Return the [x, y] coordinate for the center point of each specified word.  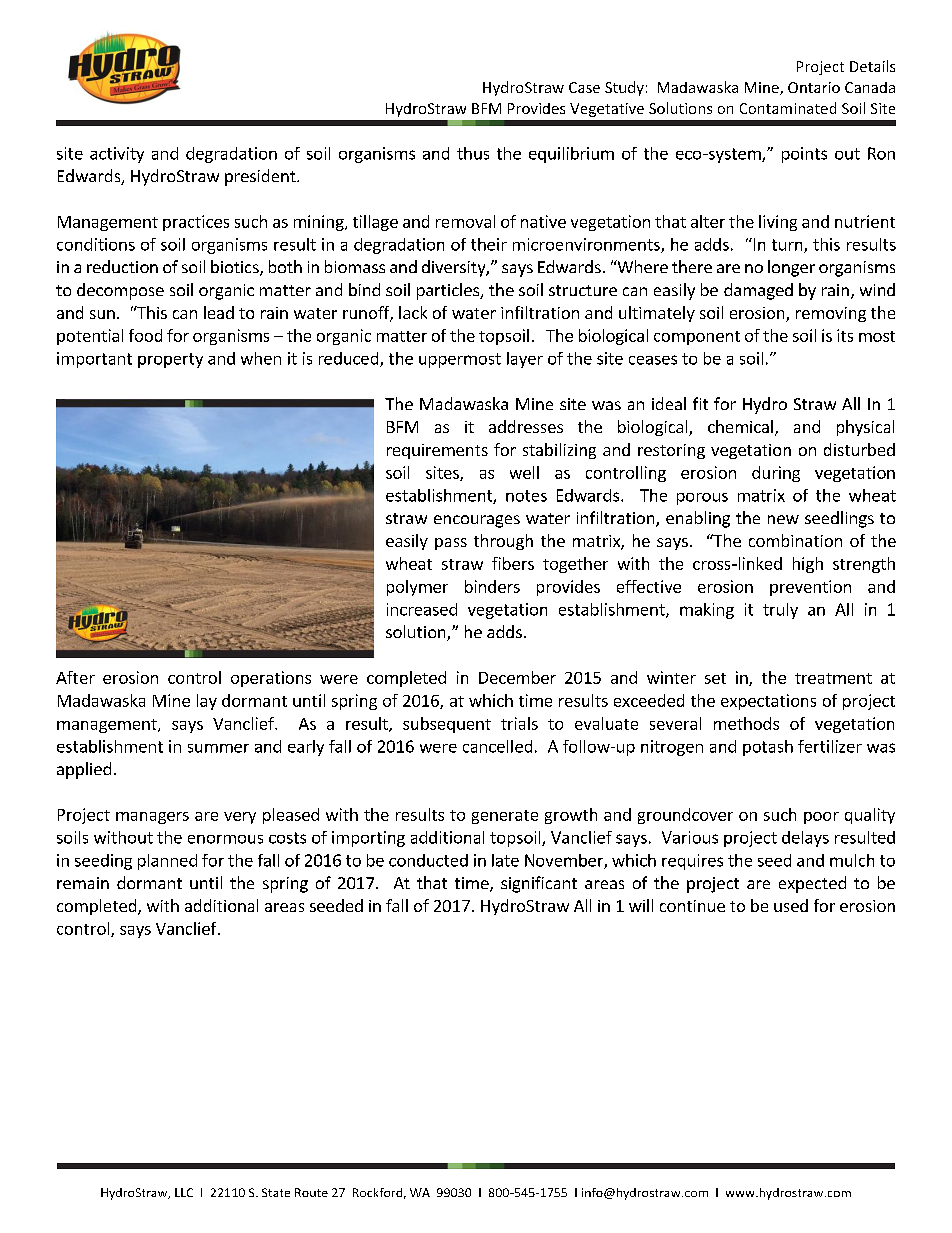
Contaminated [788, 108]
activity [117, 155]
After [75, 677]
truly [780, 611]
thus [473, 153]
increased [422, 609]
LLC [184, 1192]
